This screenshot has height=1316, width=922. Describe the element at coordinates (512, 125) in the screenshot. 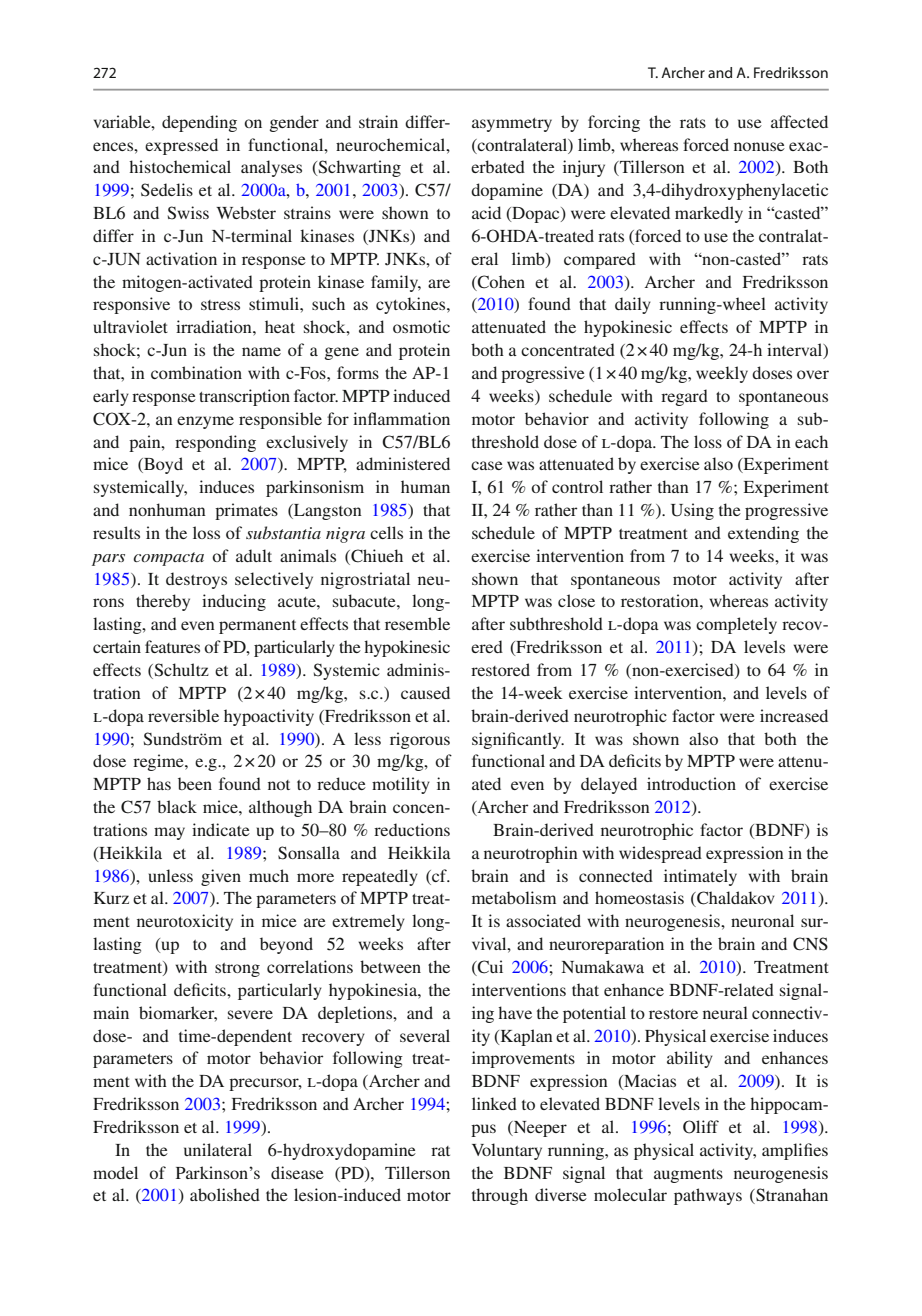

I see `asymmetry` at that location.
